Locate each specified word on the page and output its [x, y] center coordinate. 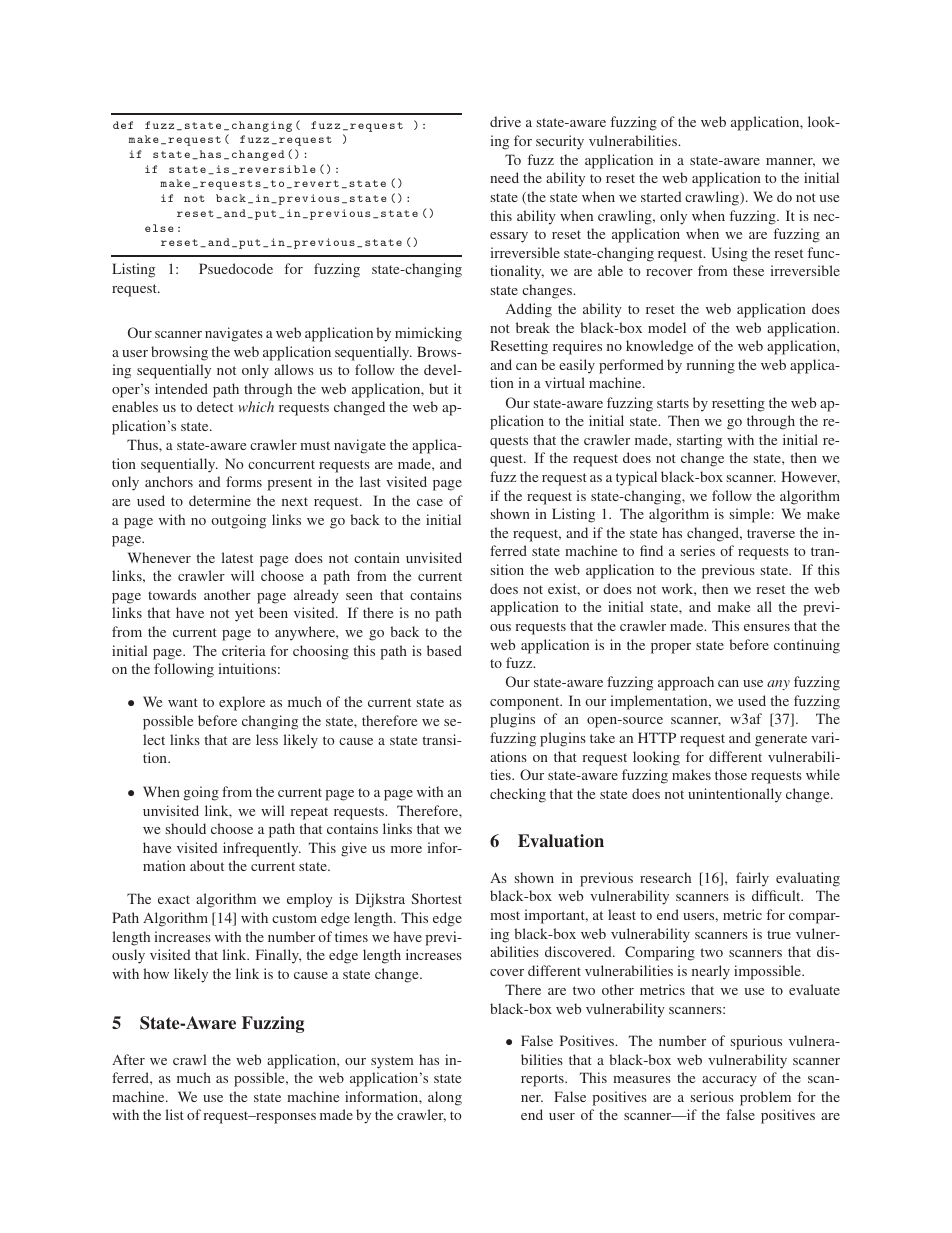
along [445, 1098]
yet [244, 615]
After [128, 1059]
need [504, 177]
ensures [767, 627]
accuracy [729, 1081]
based [444, 650]
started [661, 196]
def [123, 125]
